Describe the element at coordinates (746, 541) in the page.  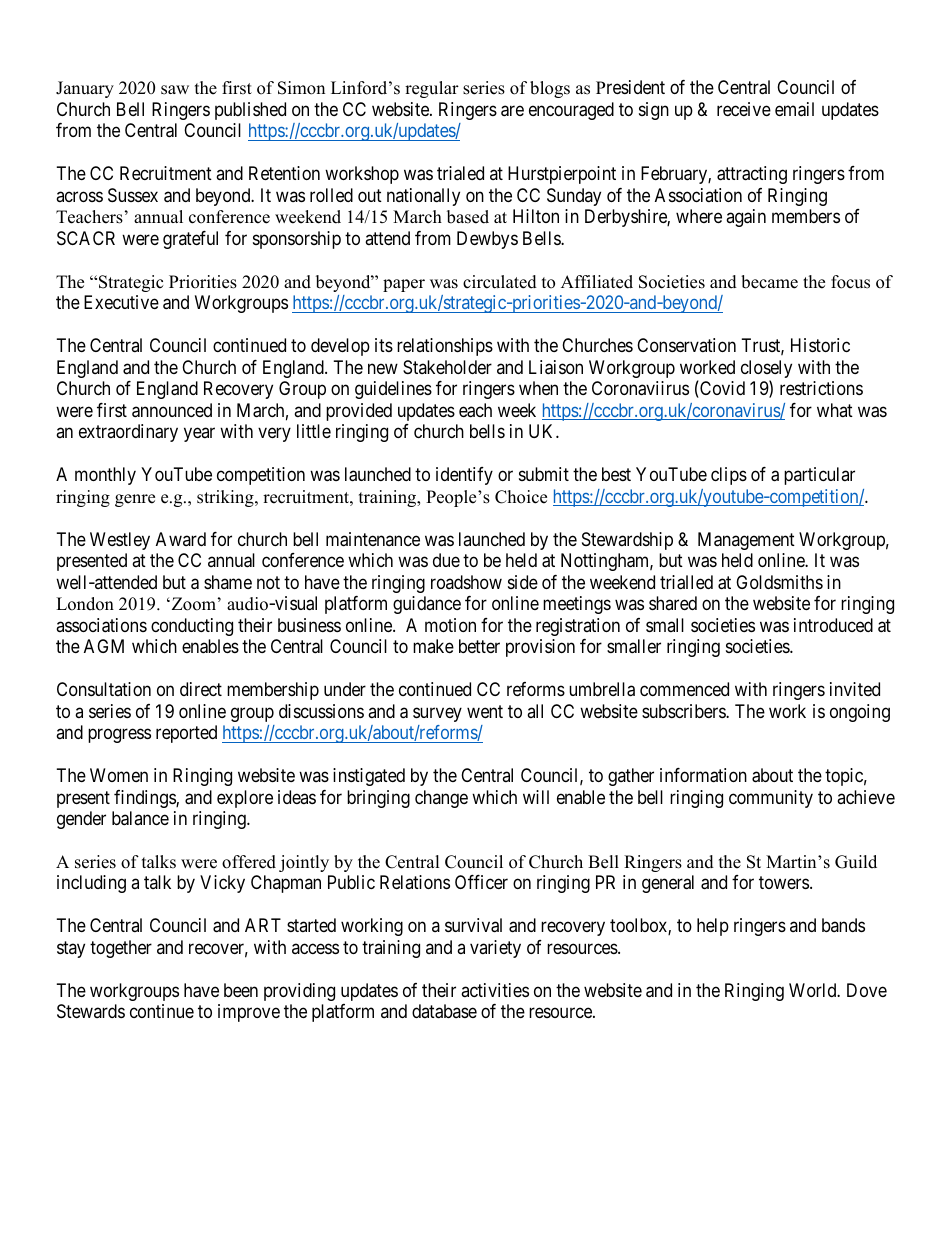
I see `Management` at that location.
